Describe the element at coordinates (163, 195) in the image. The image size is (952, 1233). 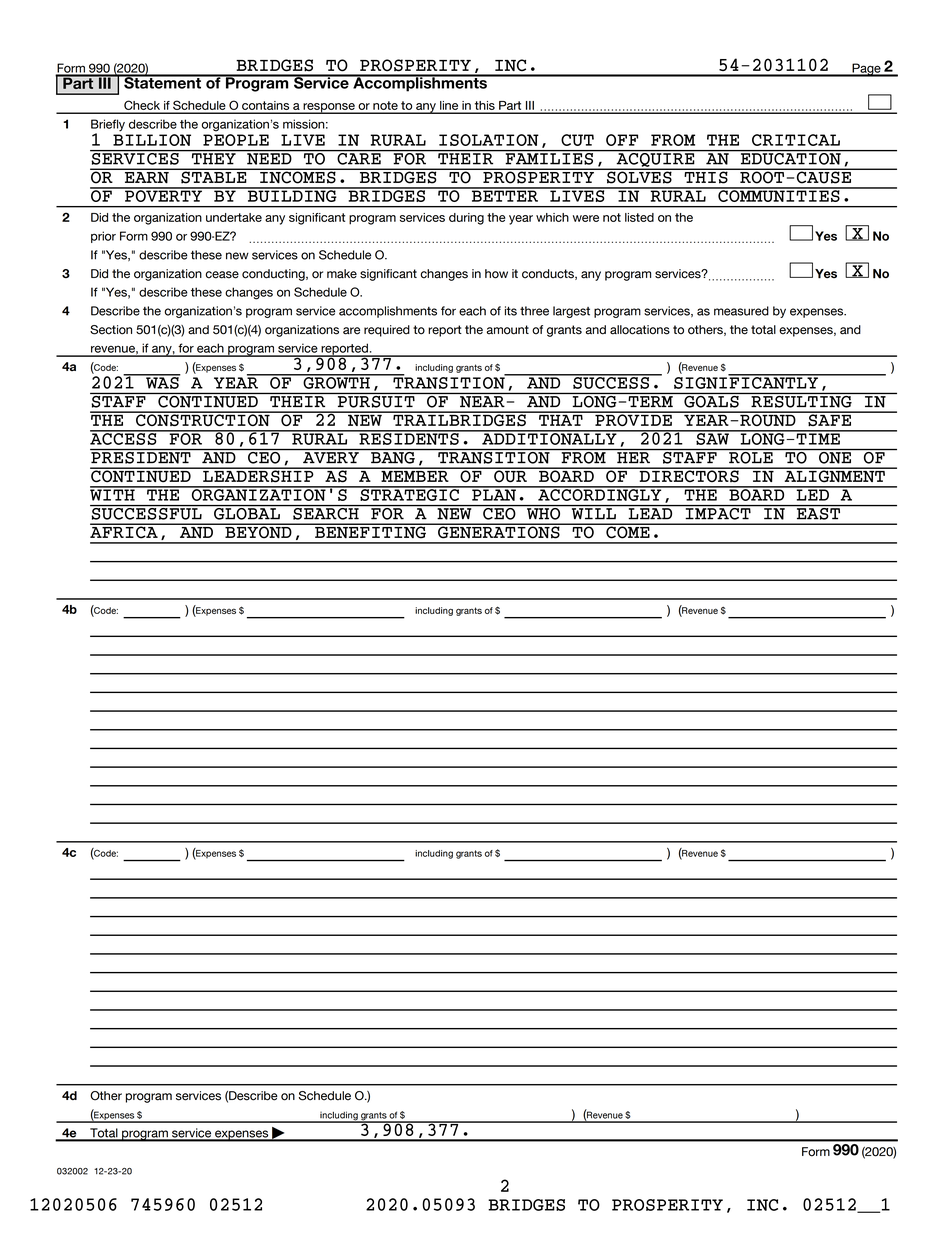
I see `POVERTY` at that location.
